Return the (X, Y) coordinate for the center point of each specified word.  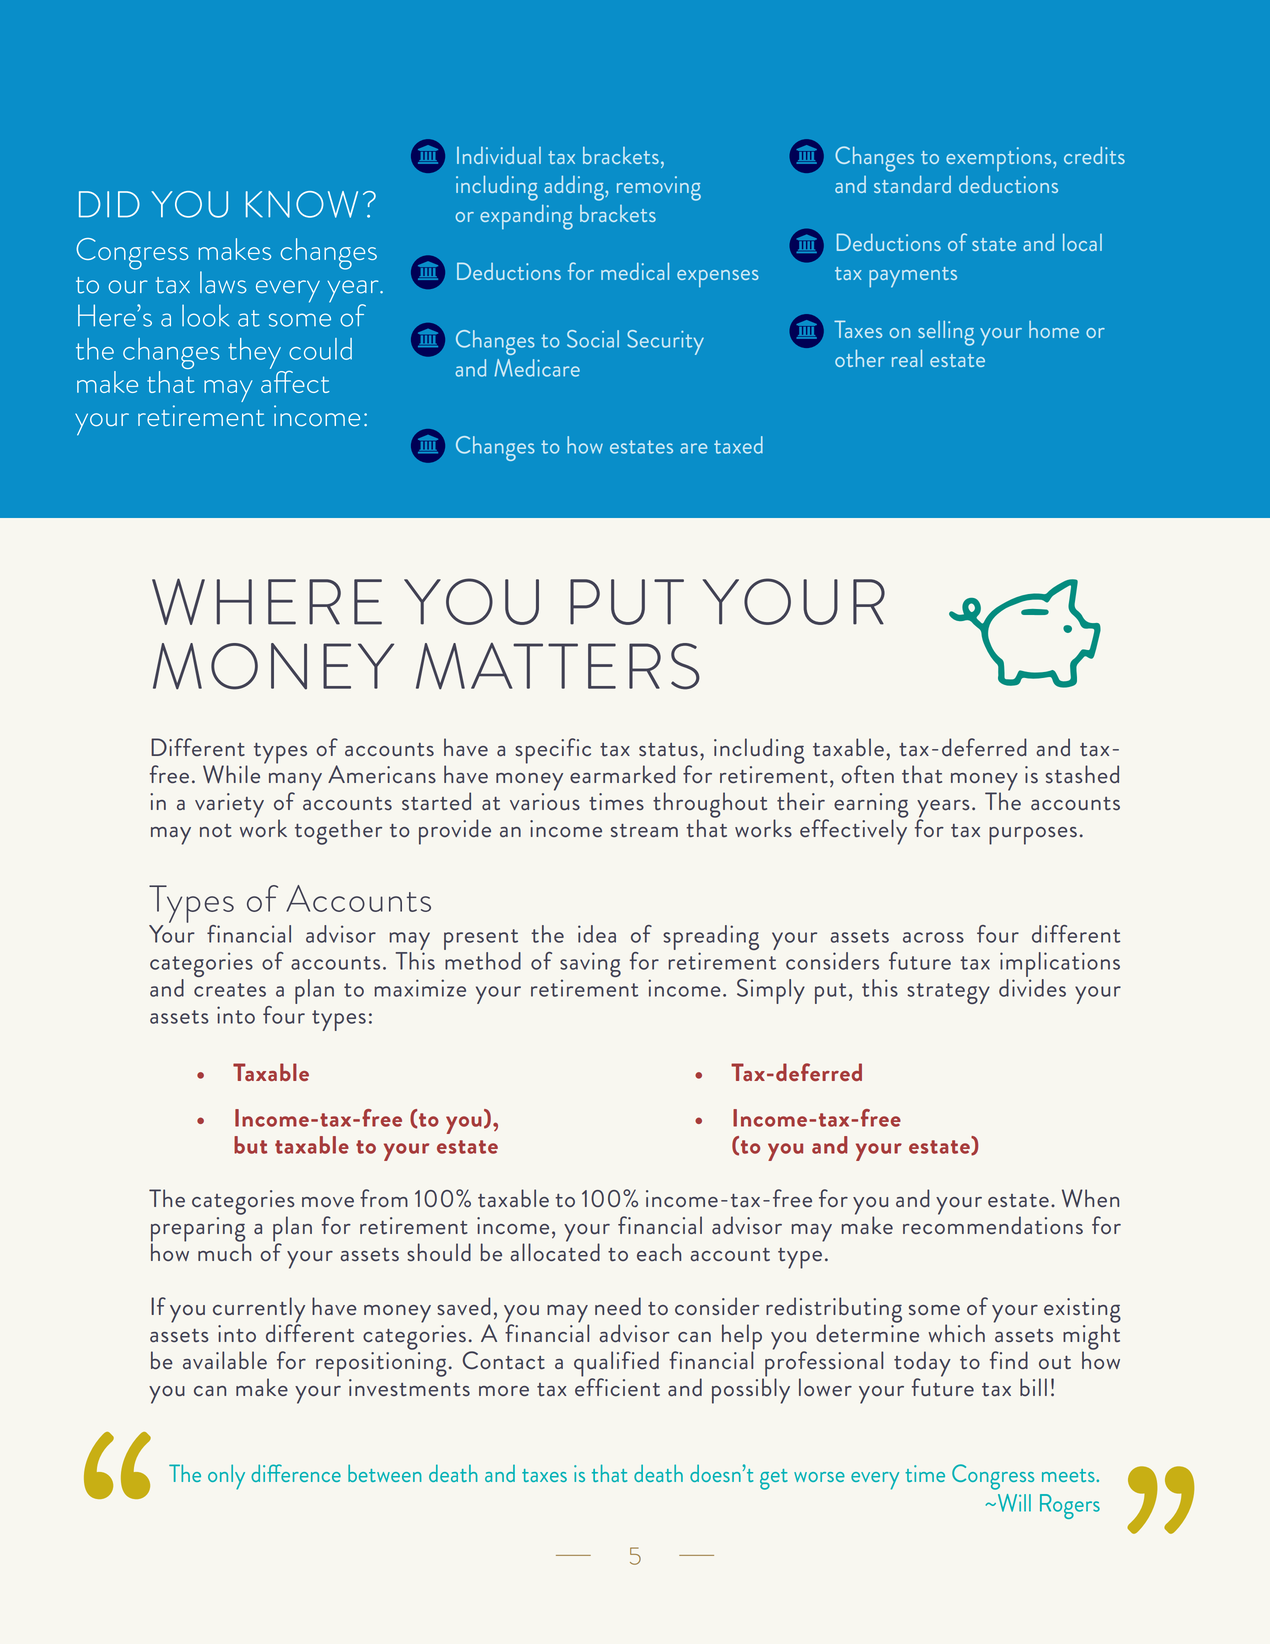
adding (575, 188)
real (907, 358)
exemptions (1000, 159)
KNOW (302, 204)
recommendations (993, 1224)
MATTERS (558, 666)
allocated (555, 1251)
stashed (1082, 774)
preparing (198, 1230)
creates (230, 990)
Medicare (537, 368)
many (295, 783)
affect (295, 380)
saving (590, 966)
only (226, 1477)
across (933, 937)
